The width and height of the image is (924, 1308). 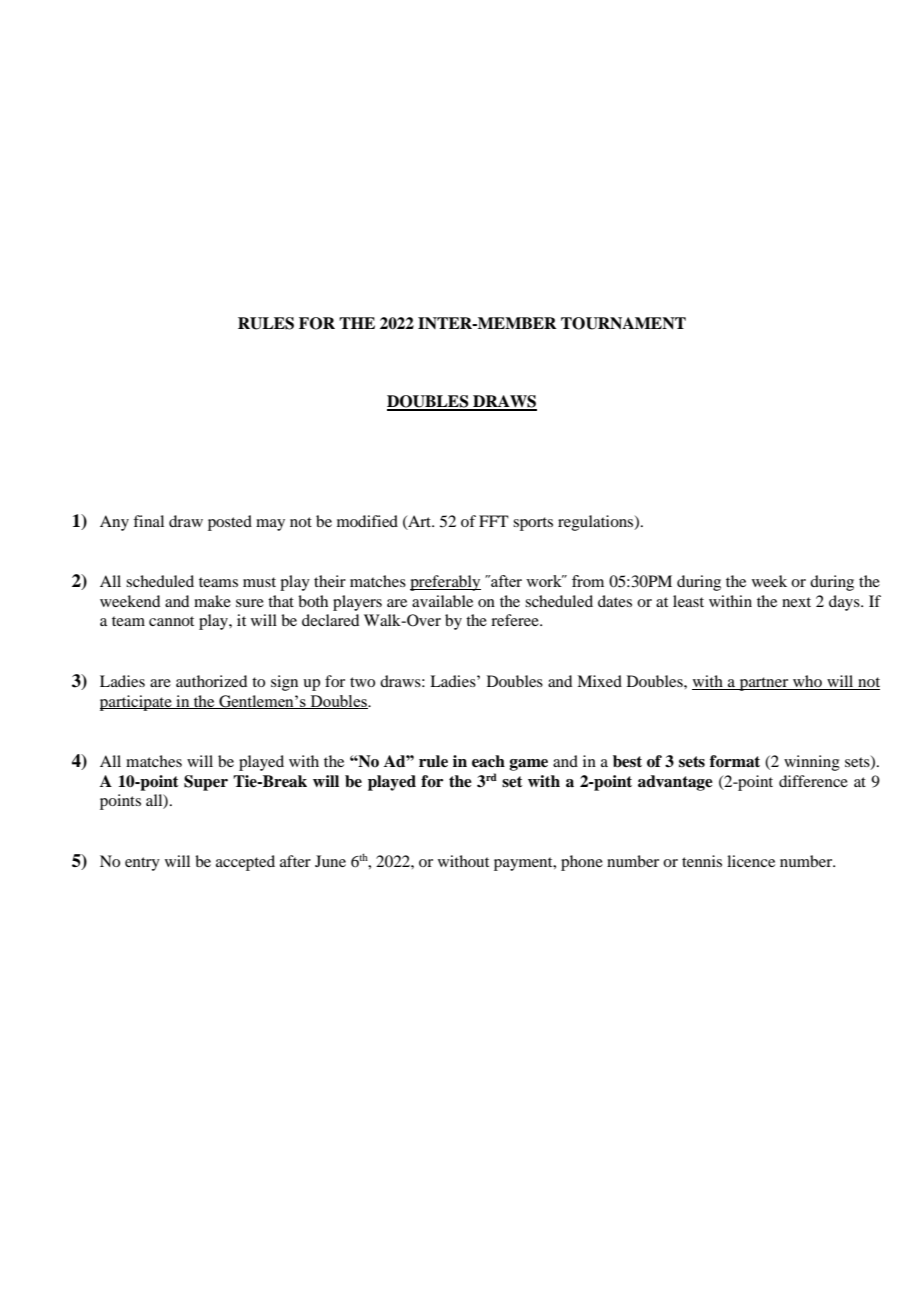 I want to click on next, so click(x=796, y=602).
